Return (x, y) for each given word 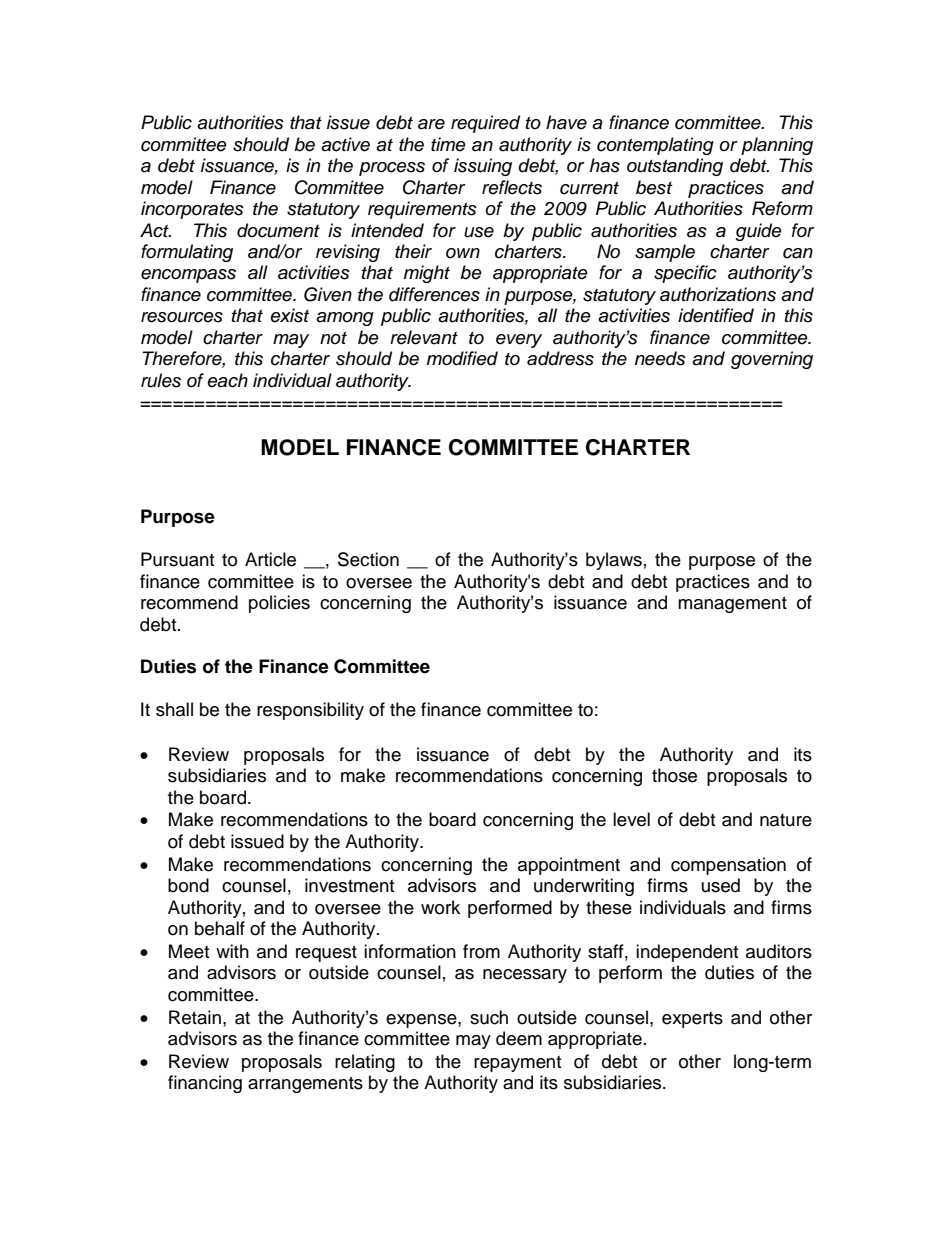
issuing (483, 167)
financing (205, 1084)
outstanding (675, 167)
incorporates (192, 210)
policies (279, 604)
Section (368, 559)
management (732, 605)
